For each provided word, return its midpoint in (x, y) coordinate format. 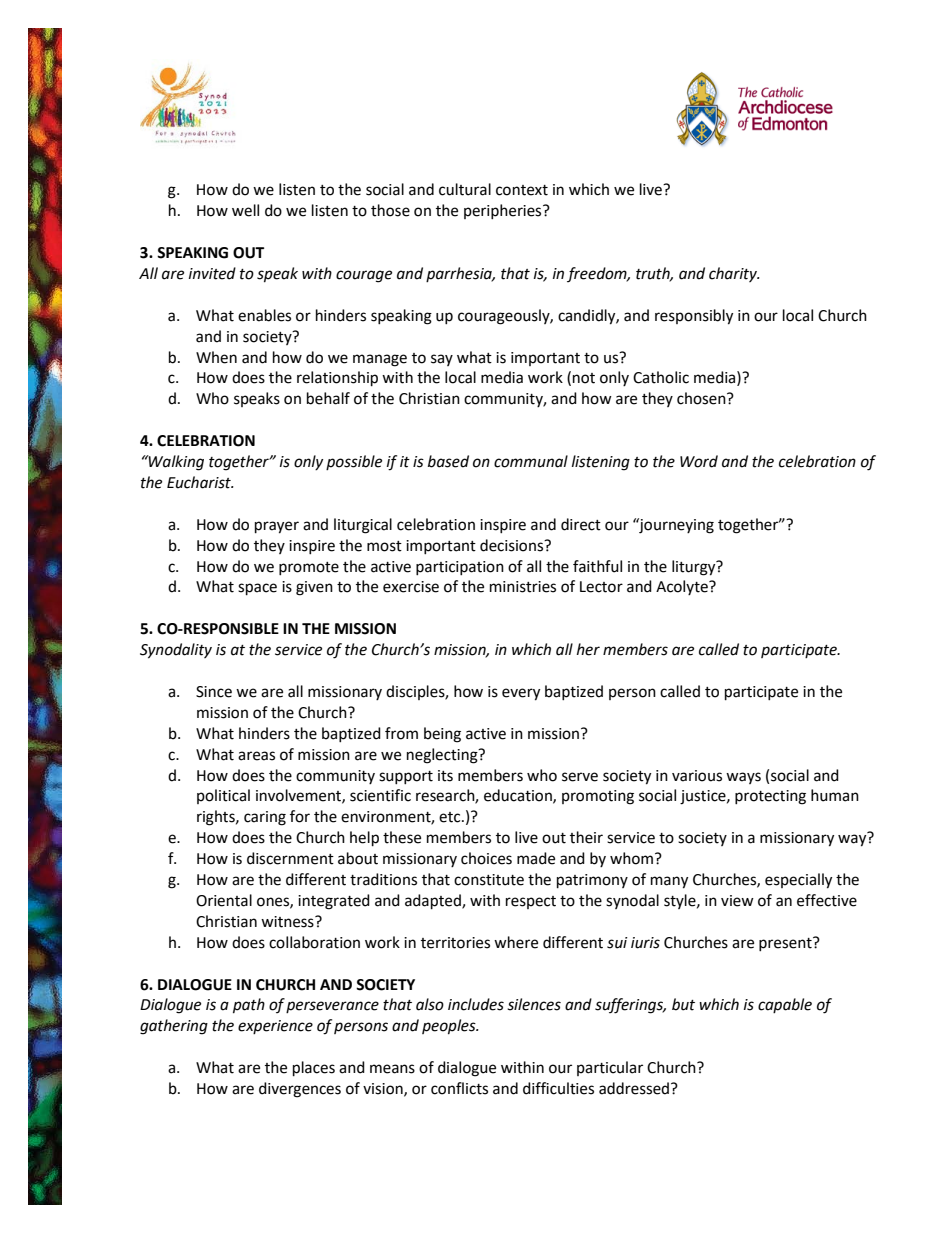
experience (275, 1027)
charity (734, 274)
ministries (523, 587)
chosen (702, 398)
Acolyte (683, 587)
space (257, 589)
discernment (290, 858)
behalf (328, 398)
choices (486, 858)
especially (798, 881)
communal (531, 461)
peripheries (504, 211)
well (245, 210)
